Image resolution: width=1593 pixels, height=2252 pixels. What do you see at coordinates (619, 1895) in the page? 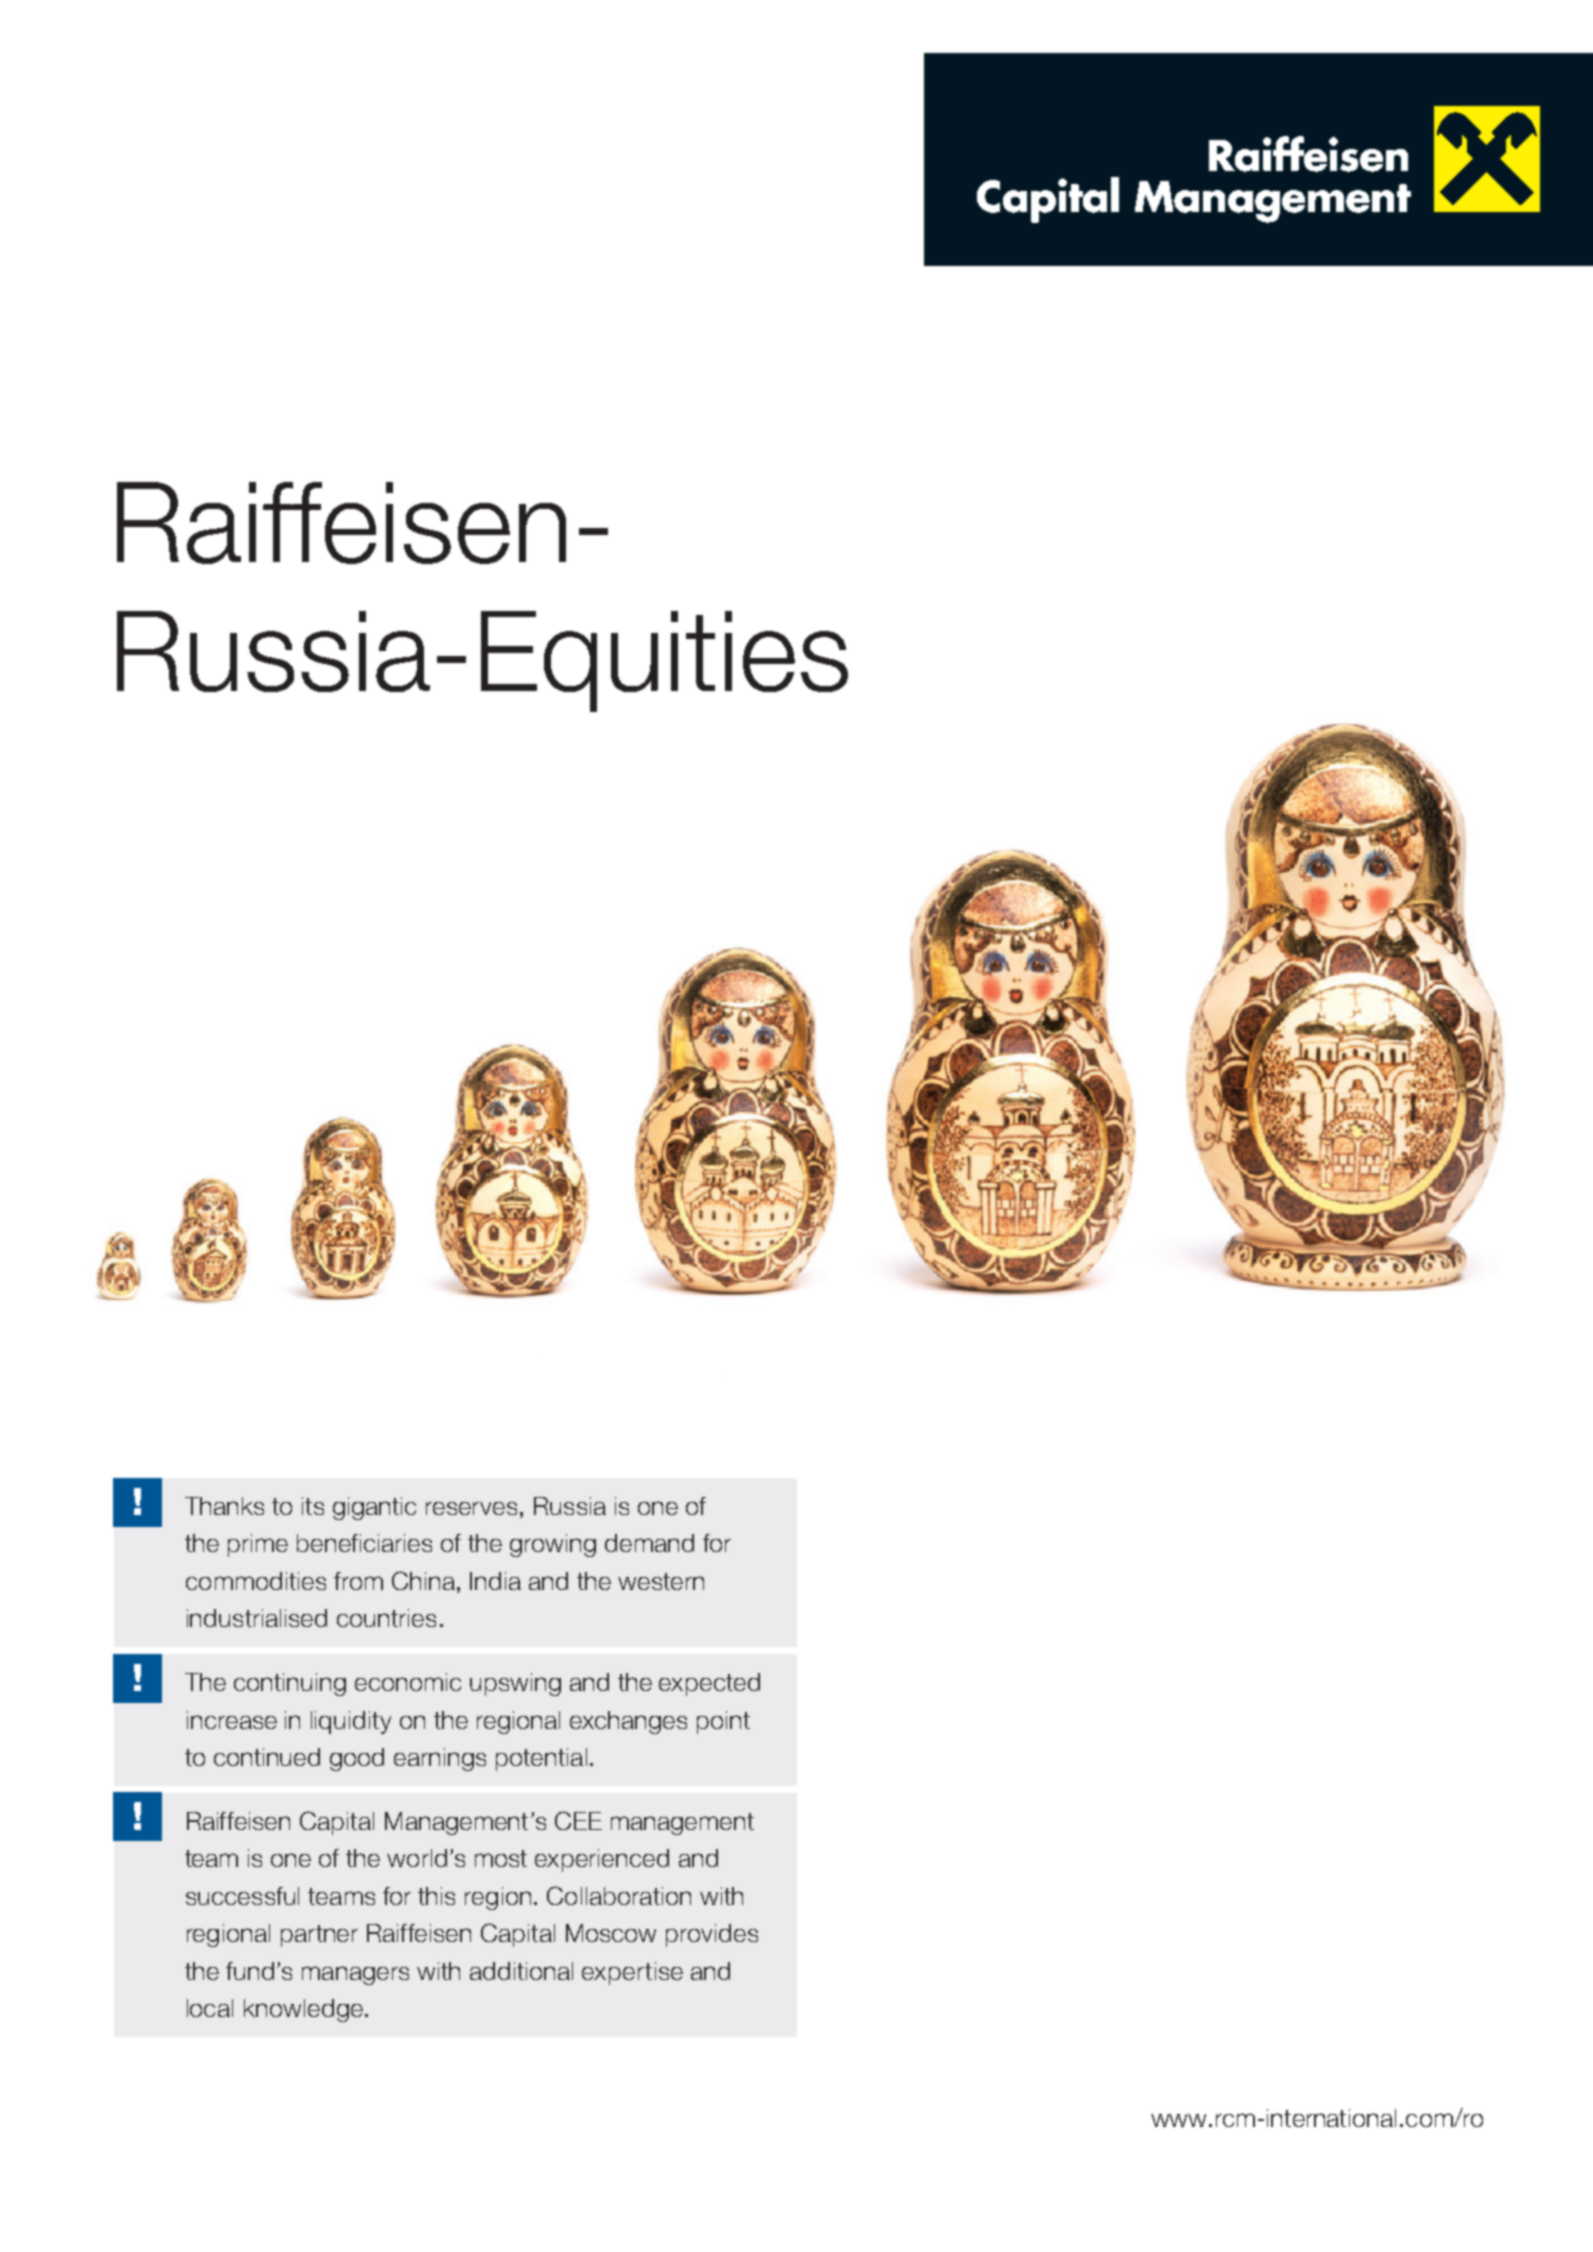
I see `Collaboration` at bounding box center [619, 1895].
